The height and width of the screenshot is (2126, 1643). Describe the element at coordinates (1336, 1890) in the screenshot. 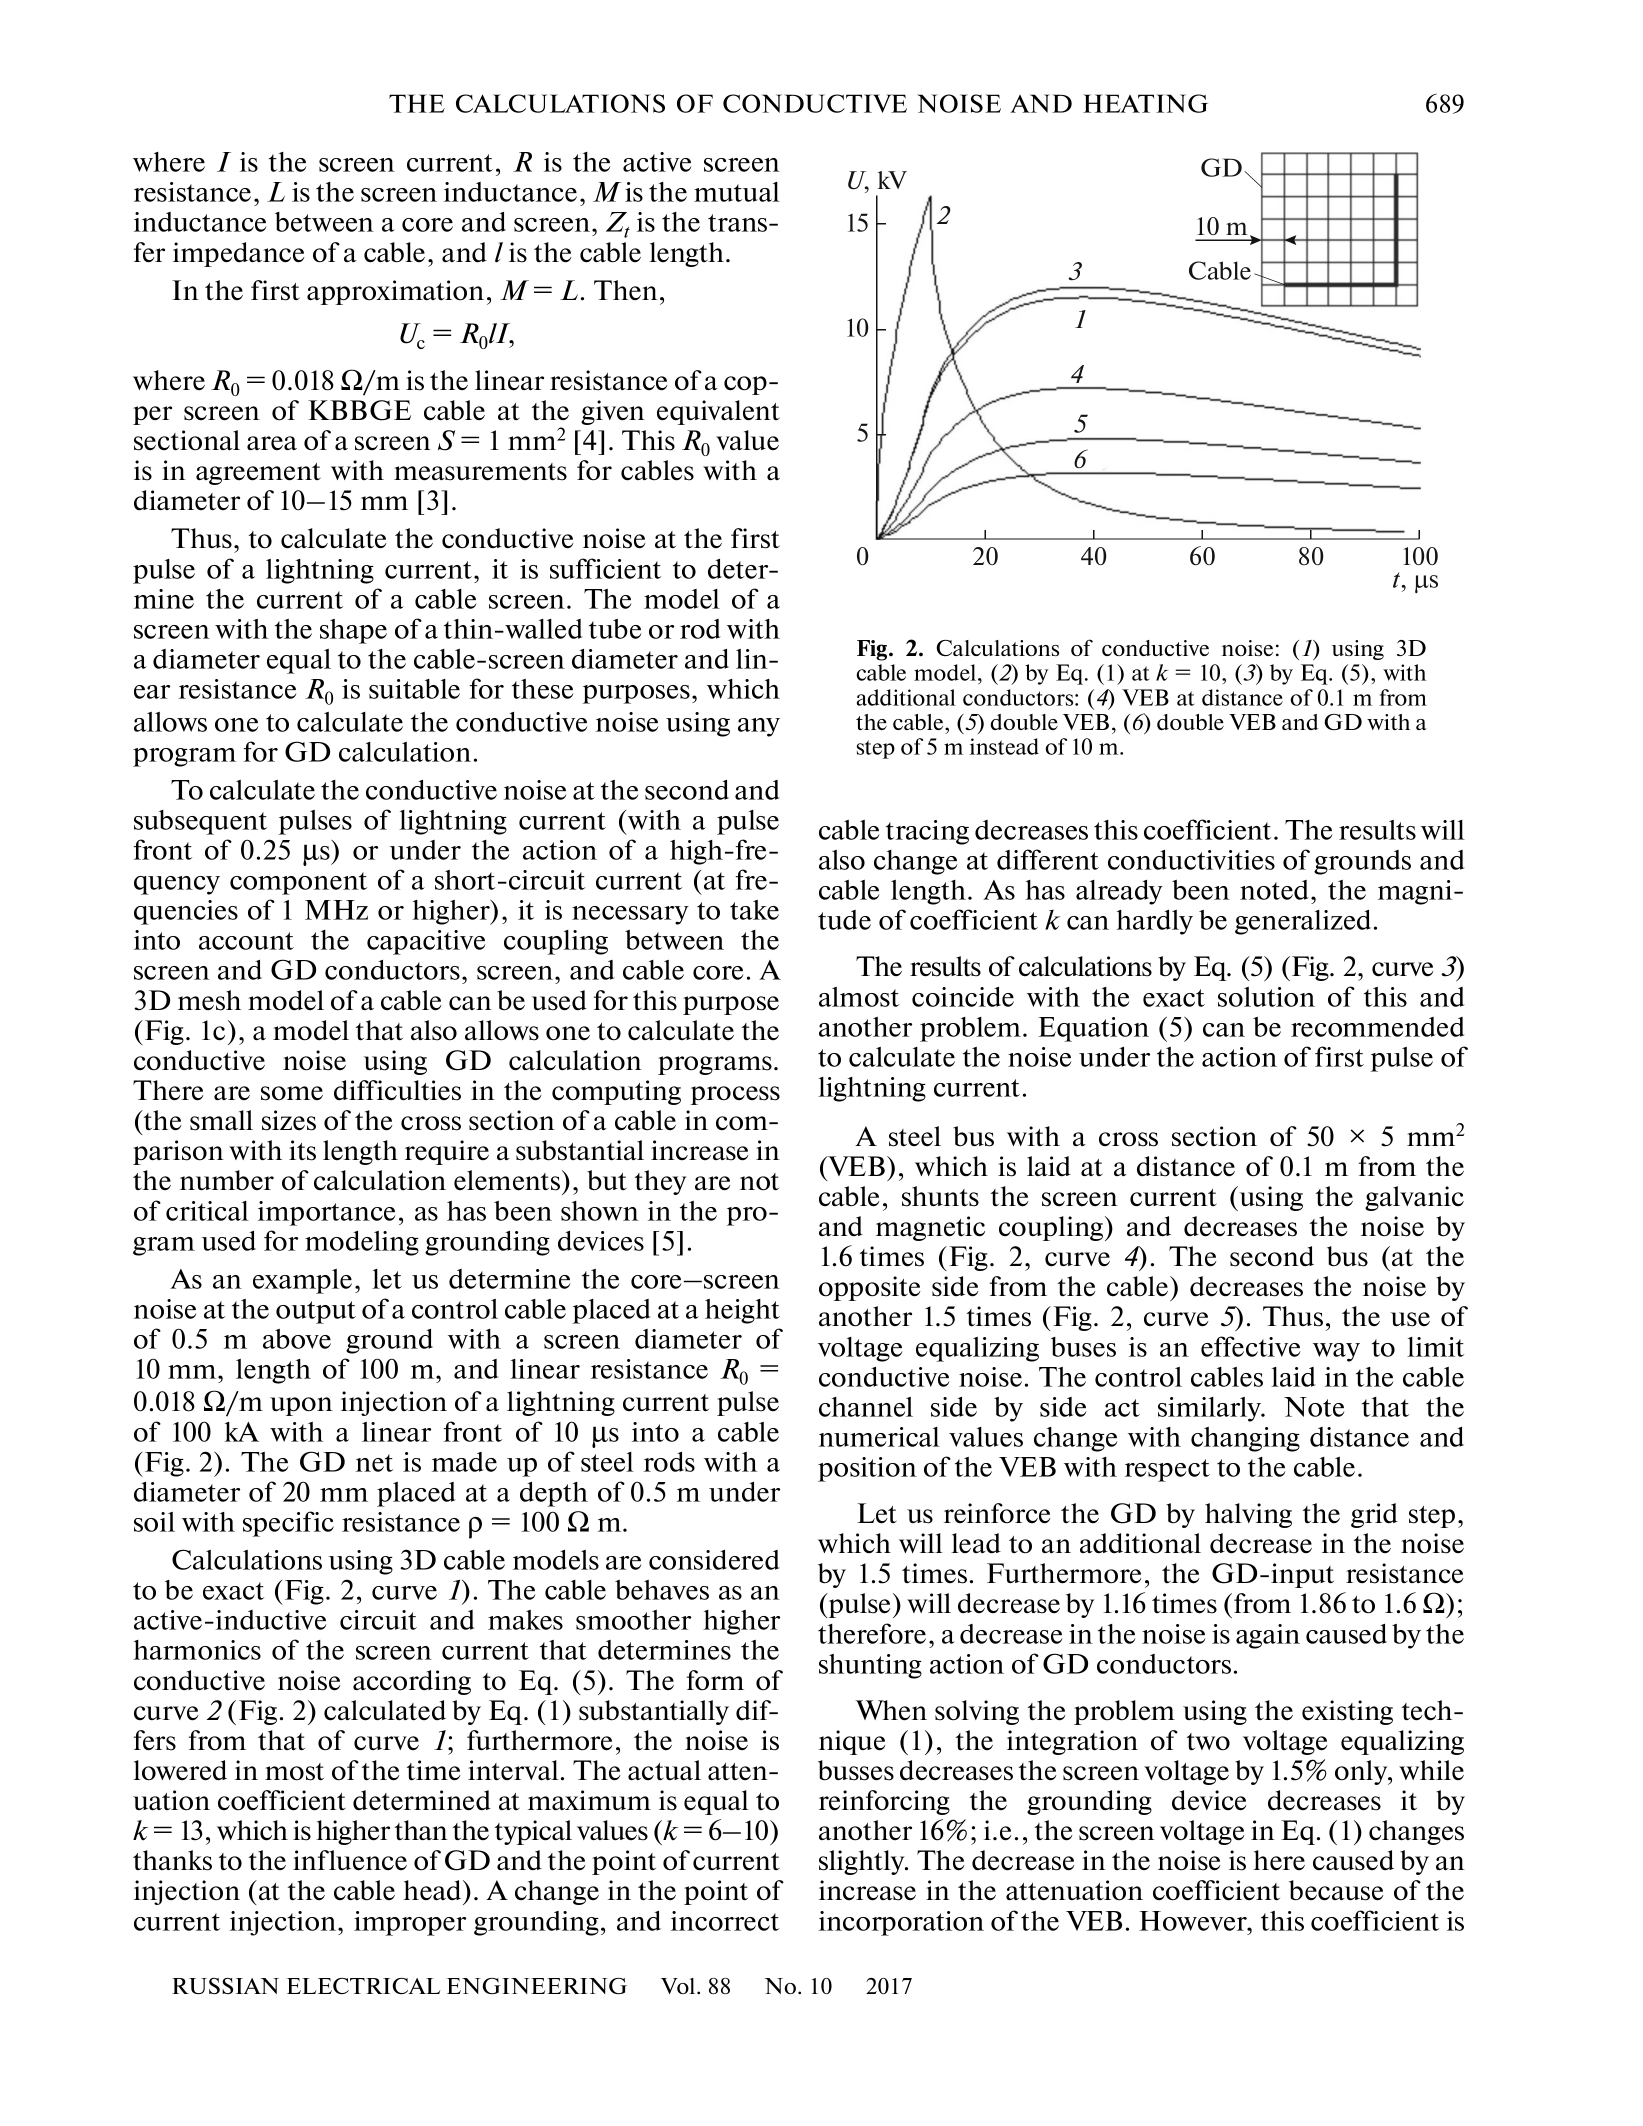

I see `because` at that location.
